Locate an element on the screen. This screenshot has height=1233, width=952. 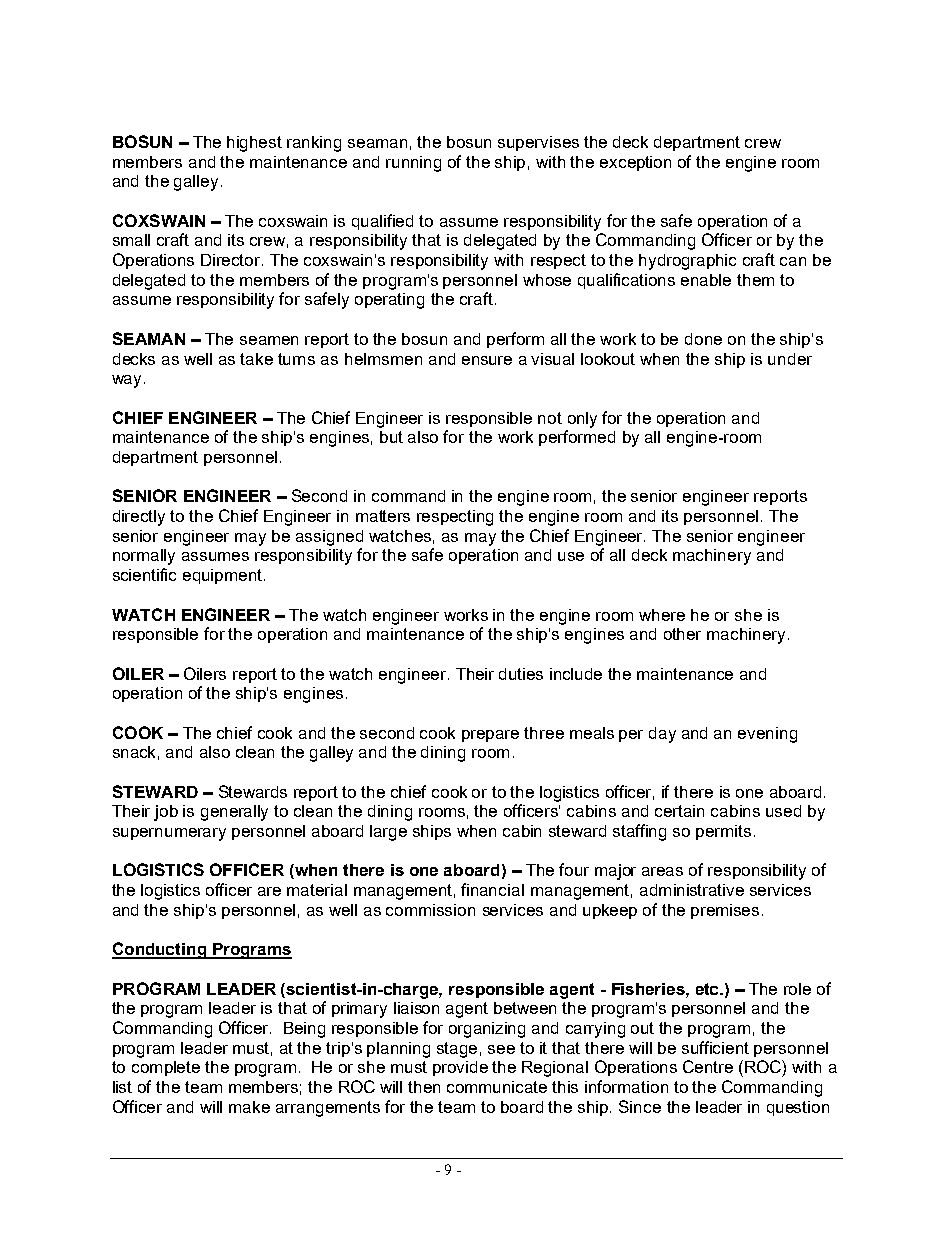
financial is located at coordinates (492, 889).
